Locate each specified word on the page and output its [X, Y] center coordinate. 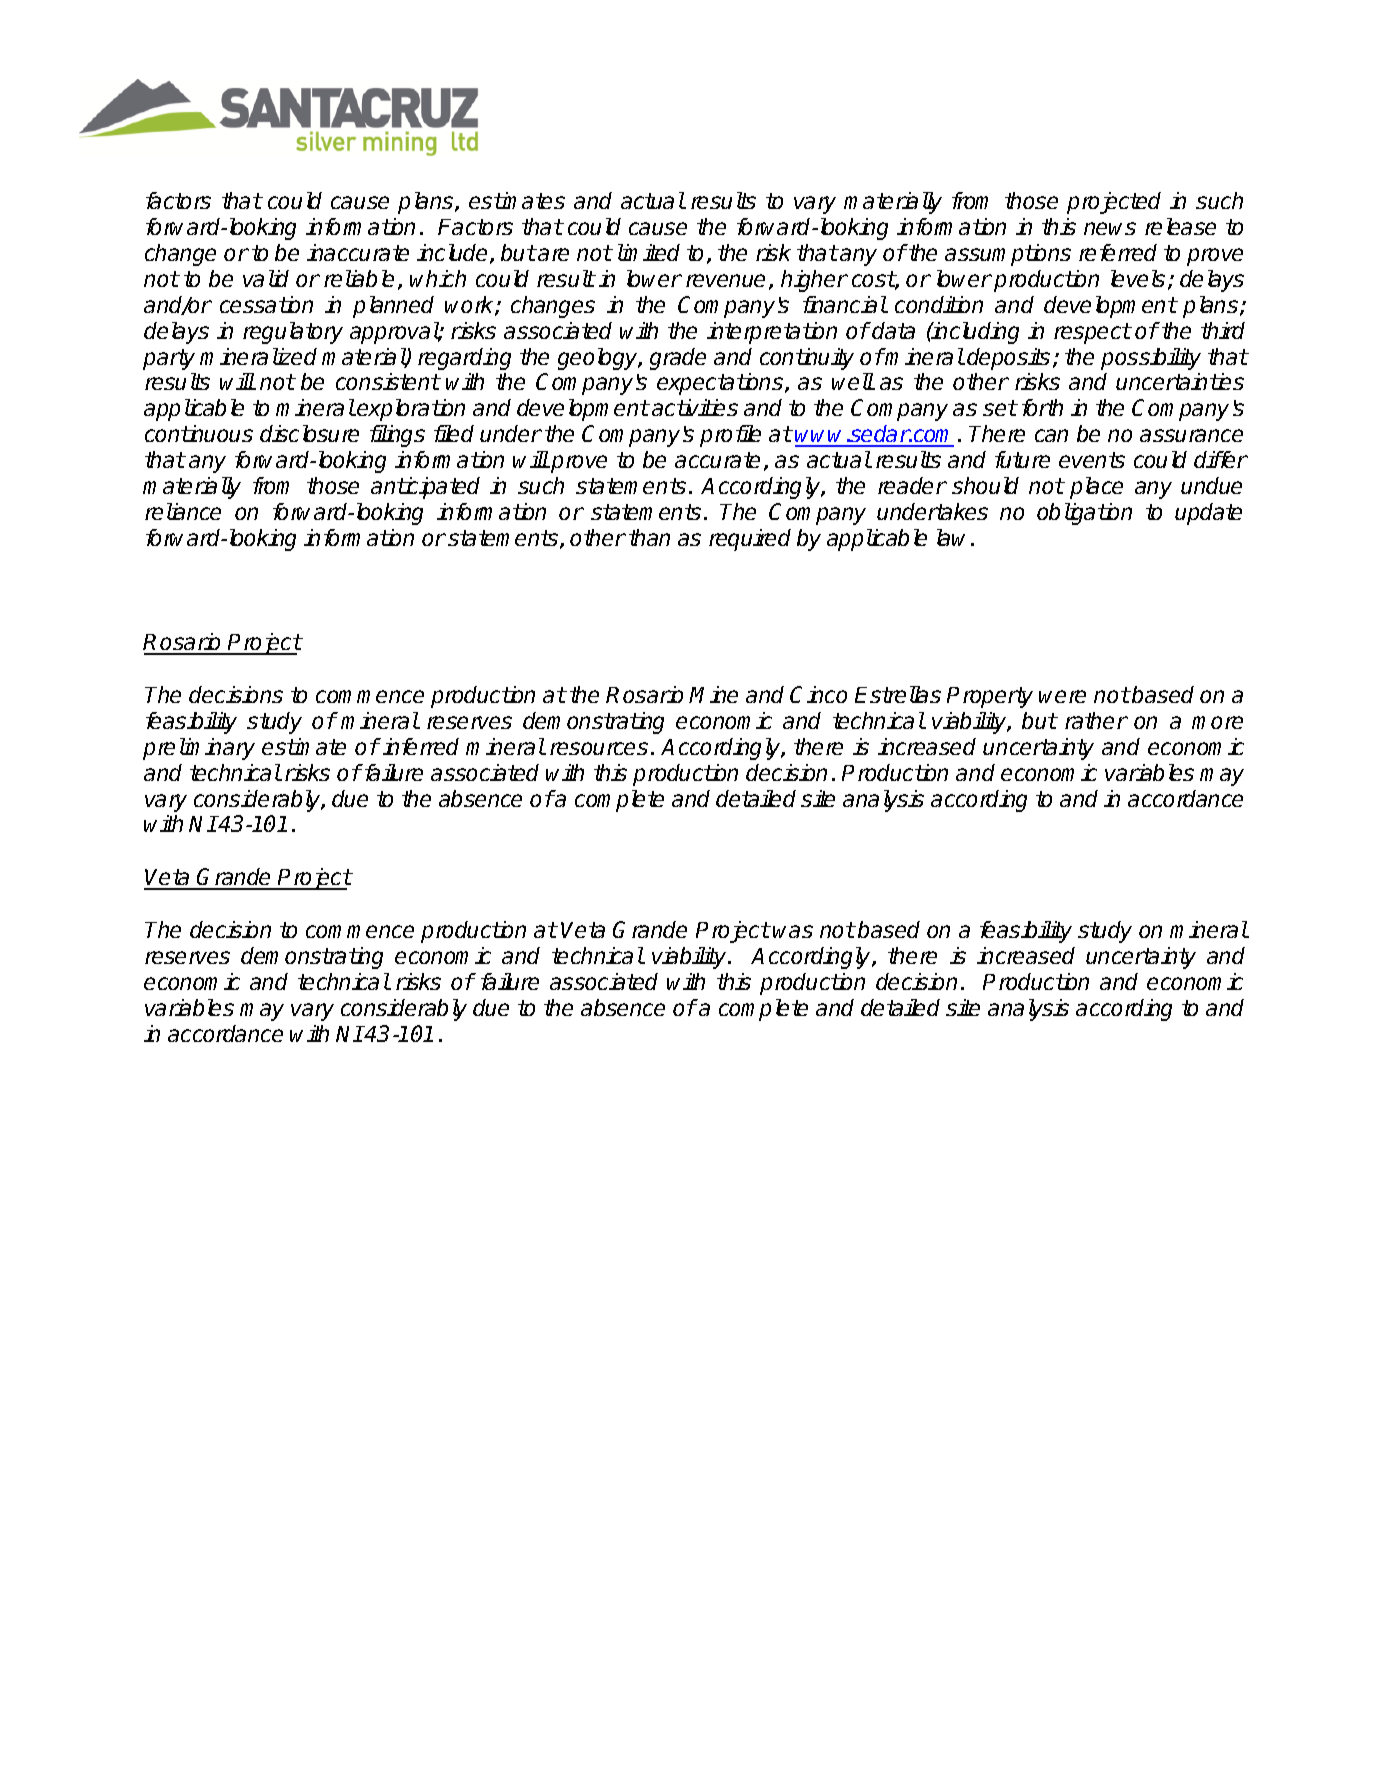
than [649, 537]
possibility [1151, 359]
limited [649, 252]
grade [678, 359]
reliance [183, 511]
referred [1118, 252]
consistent [388, 381]
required [750, 540]
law [954, 537]
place [1096, 488]
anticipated [425, 488]
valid [266, 278]
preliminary [199, 749]
